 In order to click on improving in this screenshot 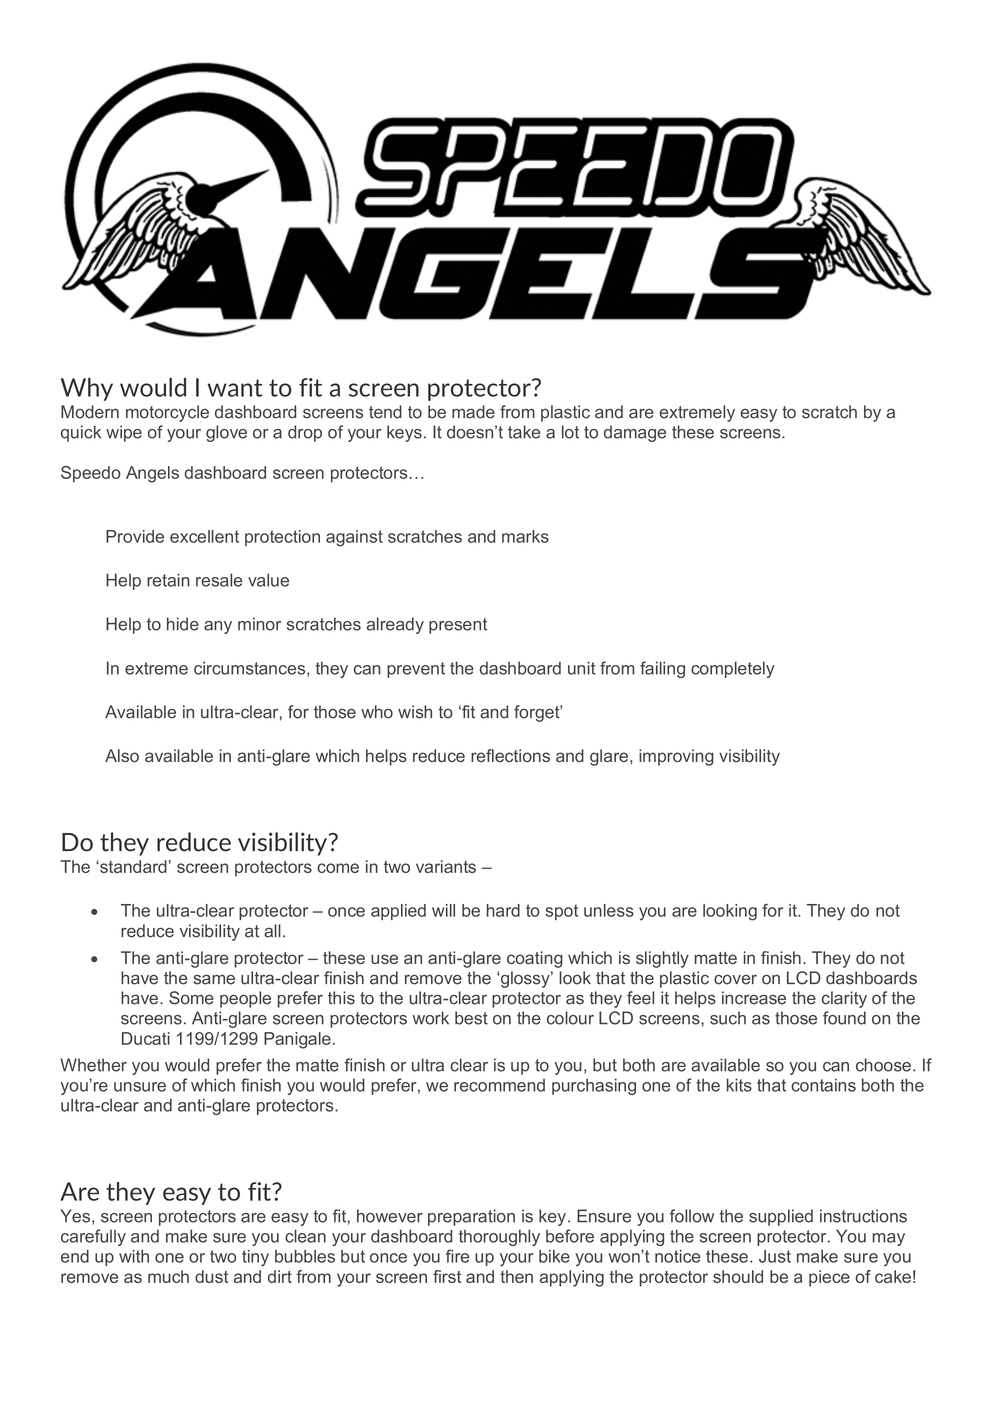, I will do `click(676, 757)`.
